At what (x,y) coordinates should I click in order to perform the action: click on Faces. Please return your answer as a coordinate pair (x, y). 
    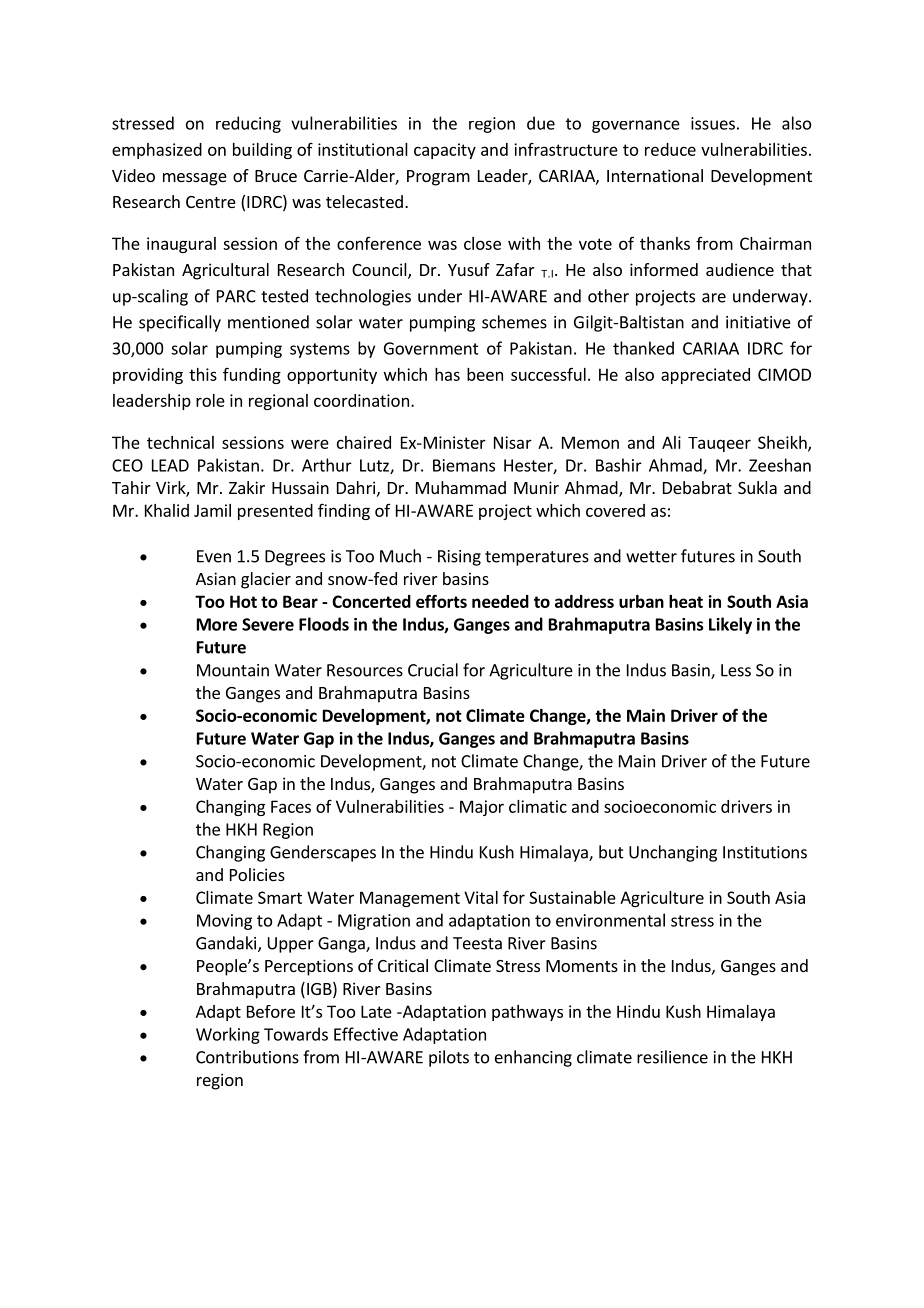
    Looking at the image, I should click on (291, 806).
